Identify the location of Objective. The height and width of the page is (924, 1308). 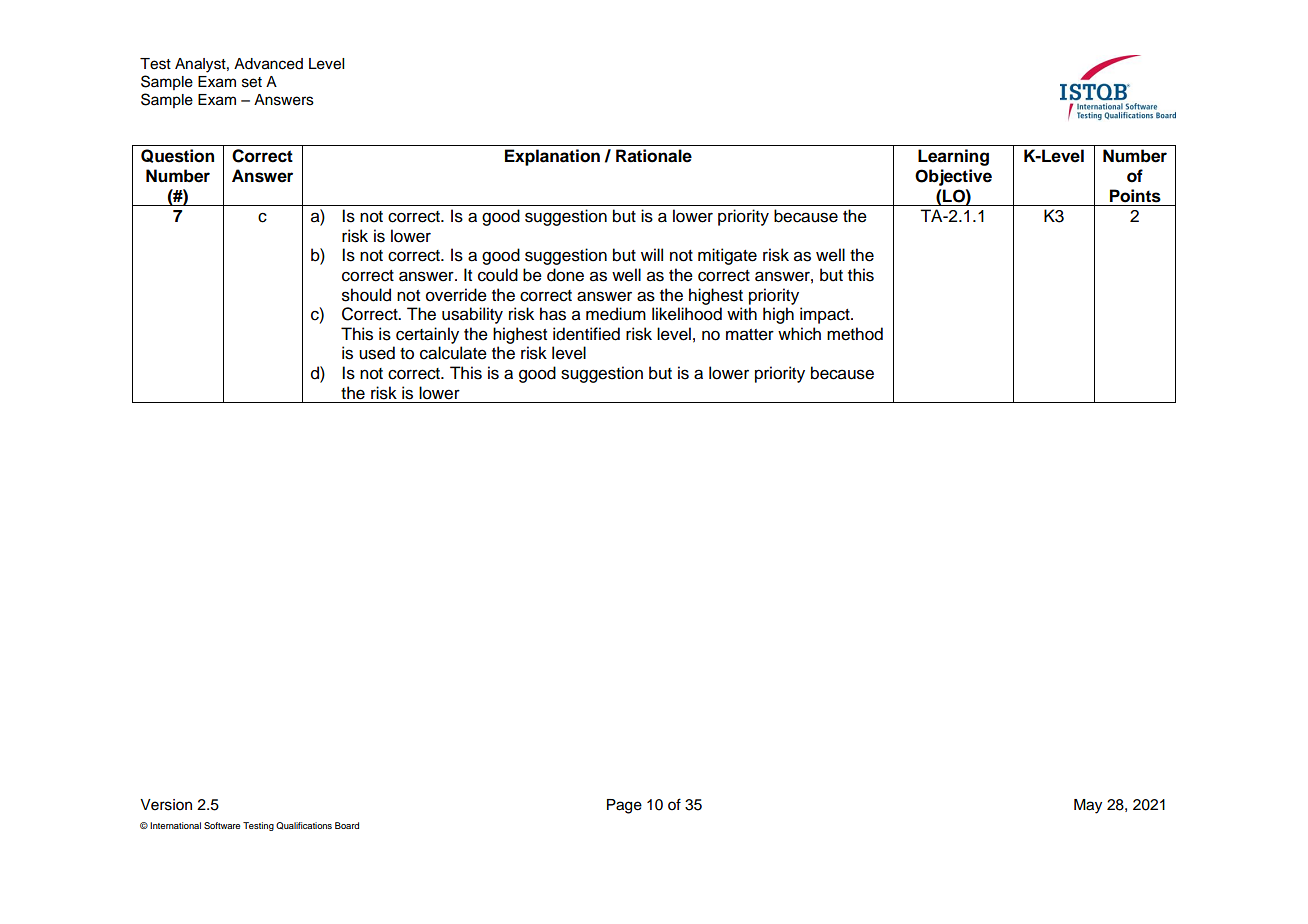
(953, 177).
